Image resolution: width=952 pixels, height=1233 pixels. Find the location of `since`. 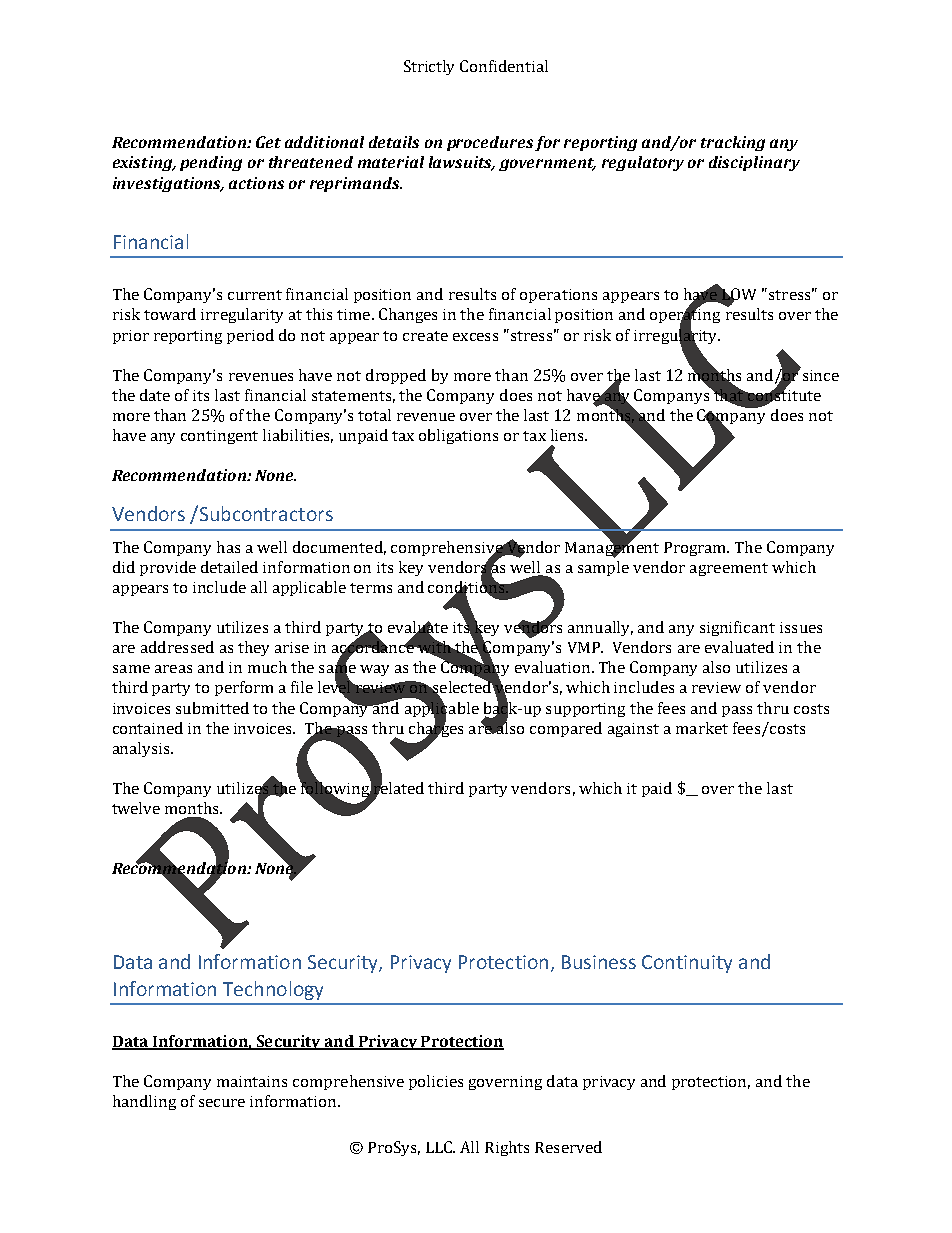

since is located at coordinates (821, 375).
